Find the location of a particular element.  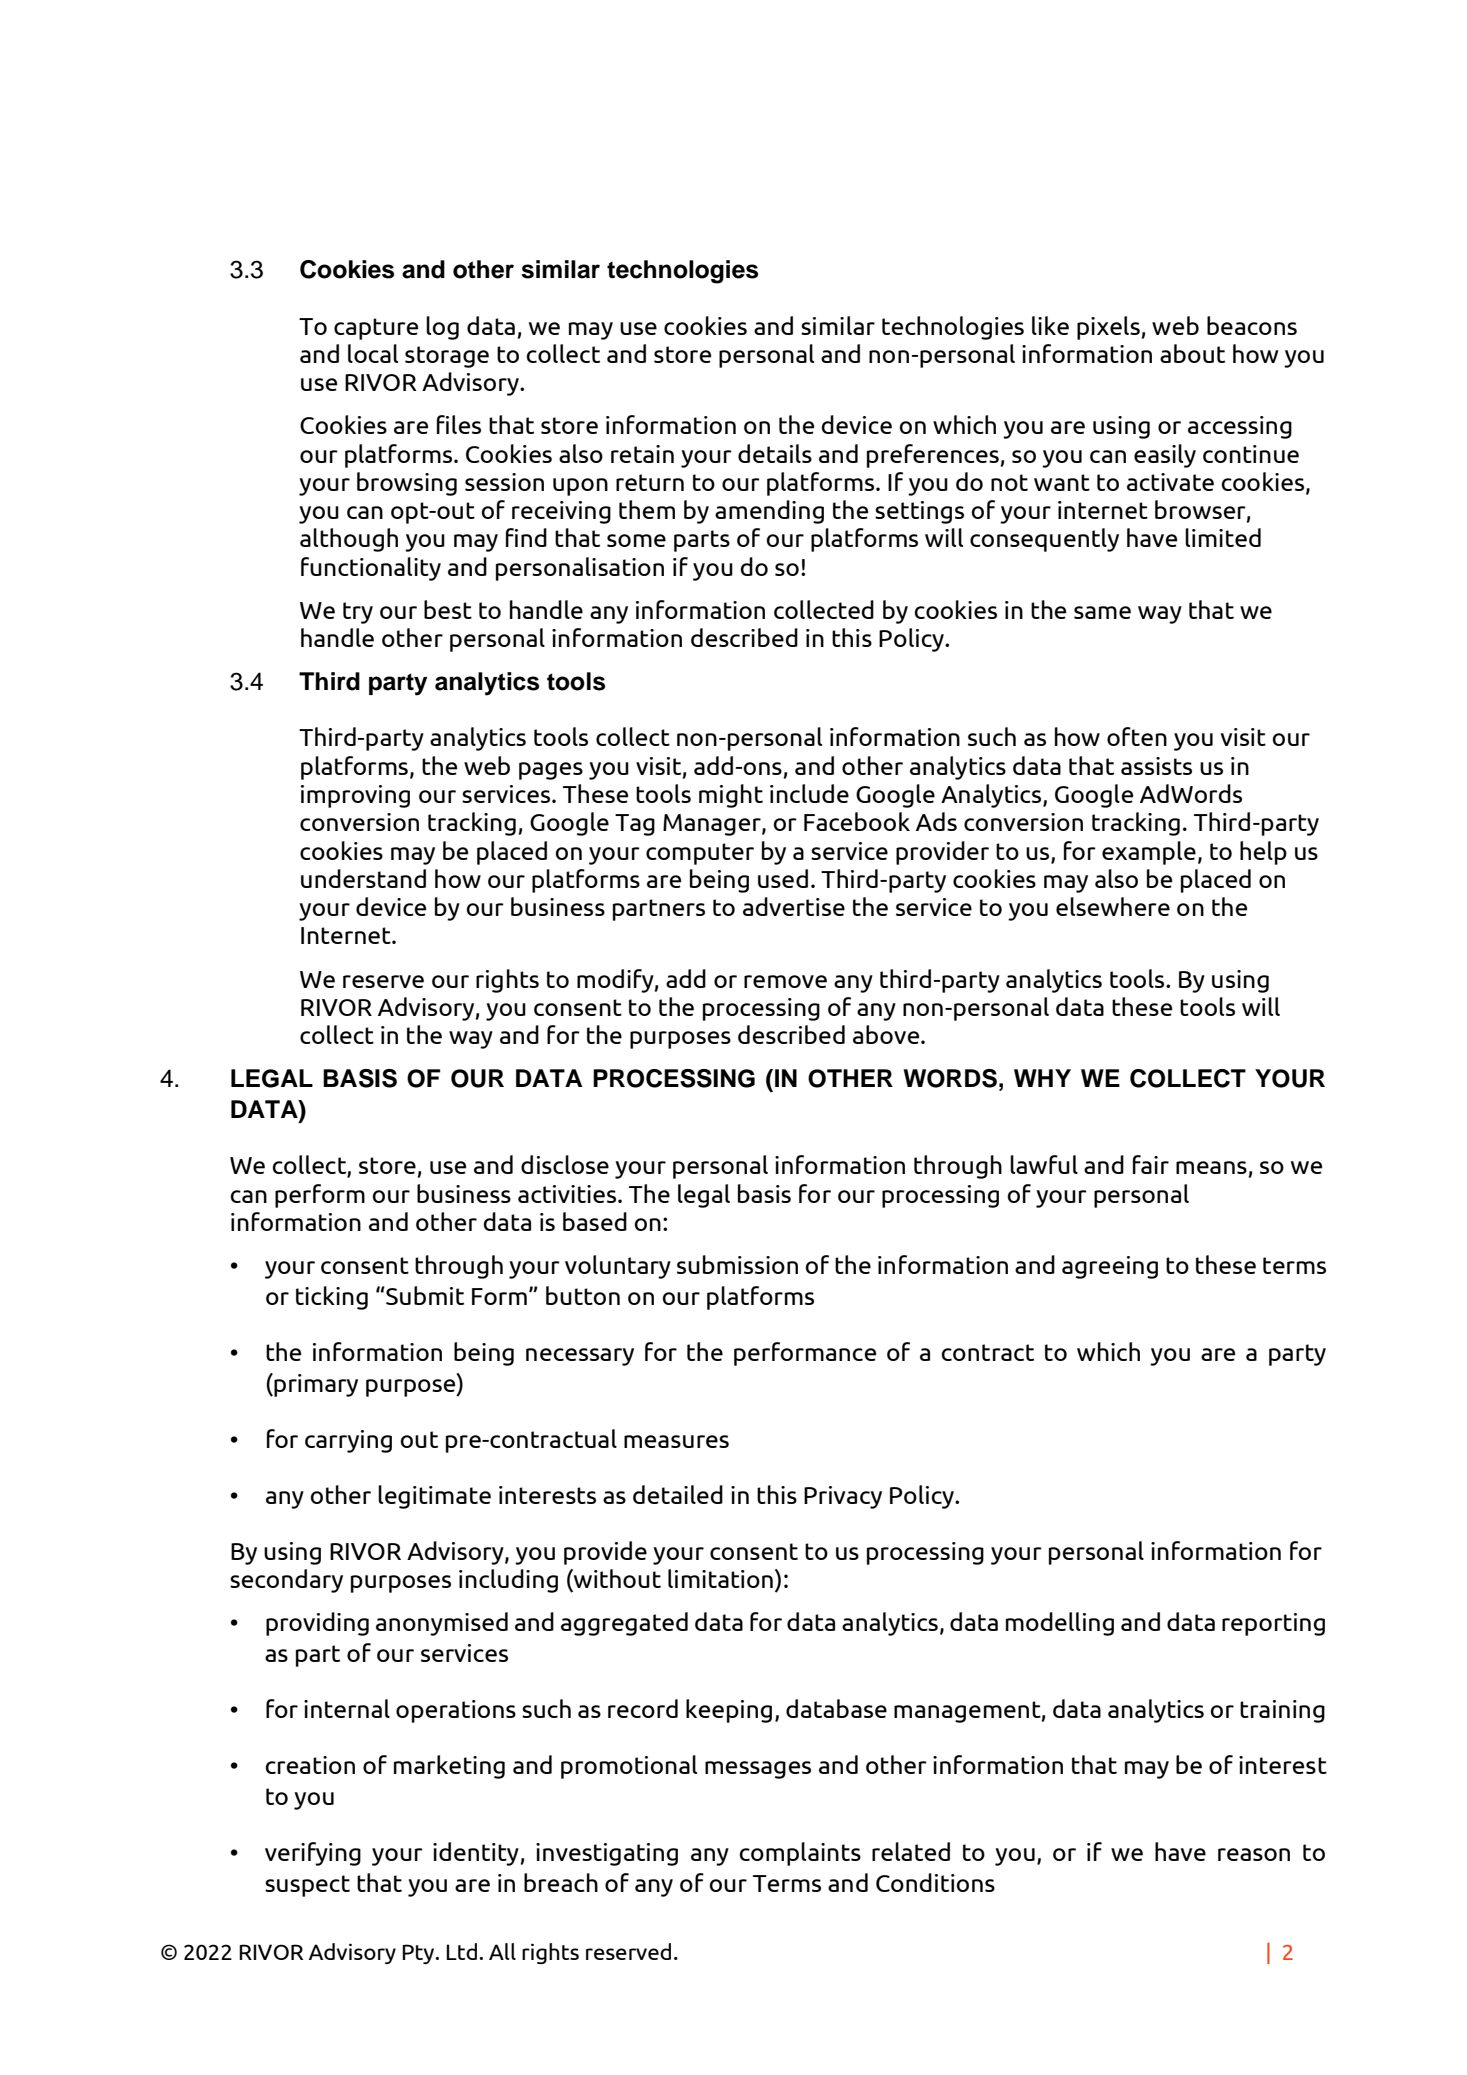

details is located at coordinates (775, 453).
